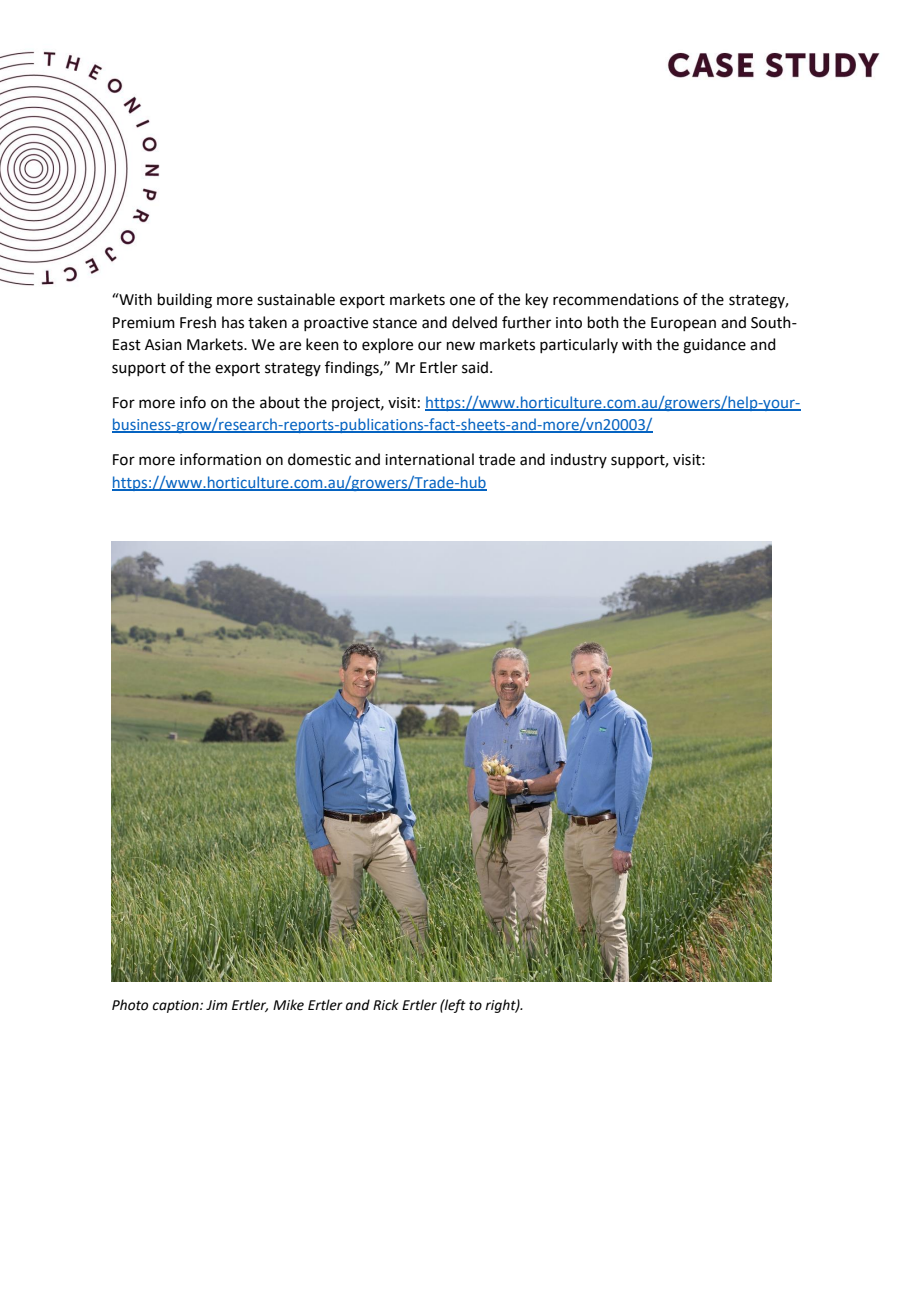  What do you see at coordinates (579, 460) in the page?
I see `industry` at bounding box center [579, 460].
